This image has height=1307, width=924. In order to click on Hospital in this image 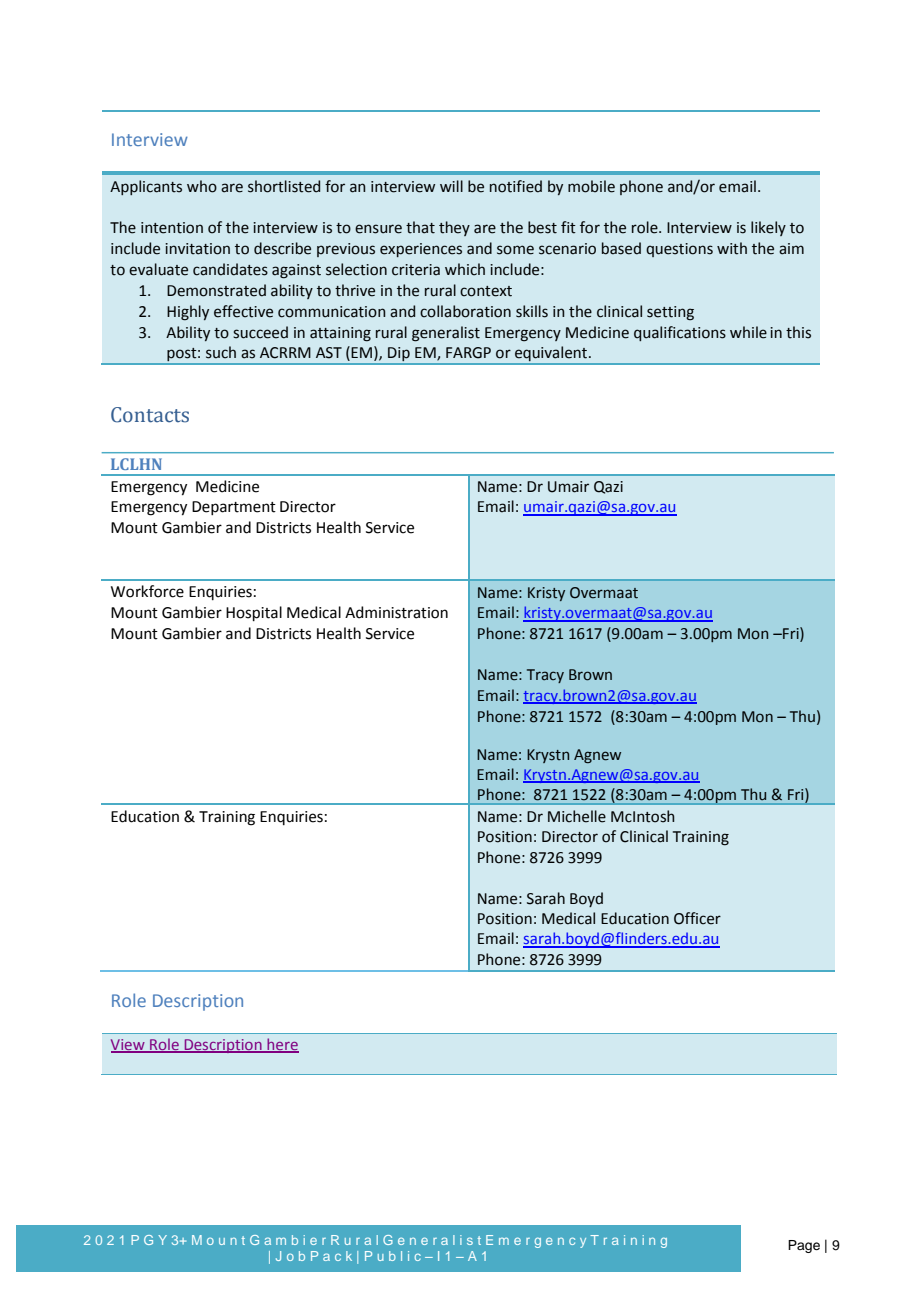, I will do `click(254, 613)`.
